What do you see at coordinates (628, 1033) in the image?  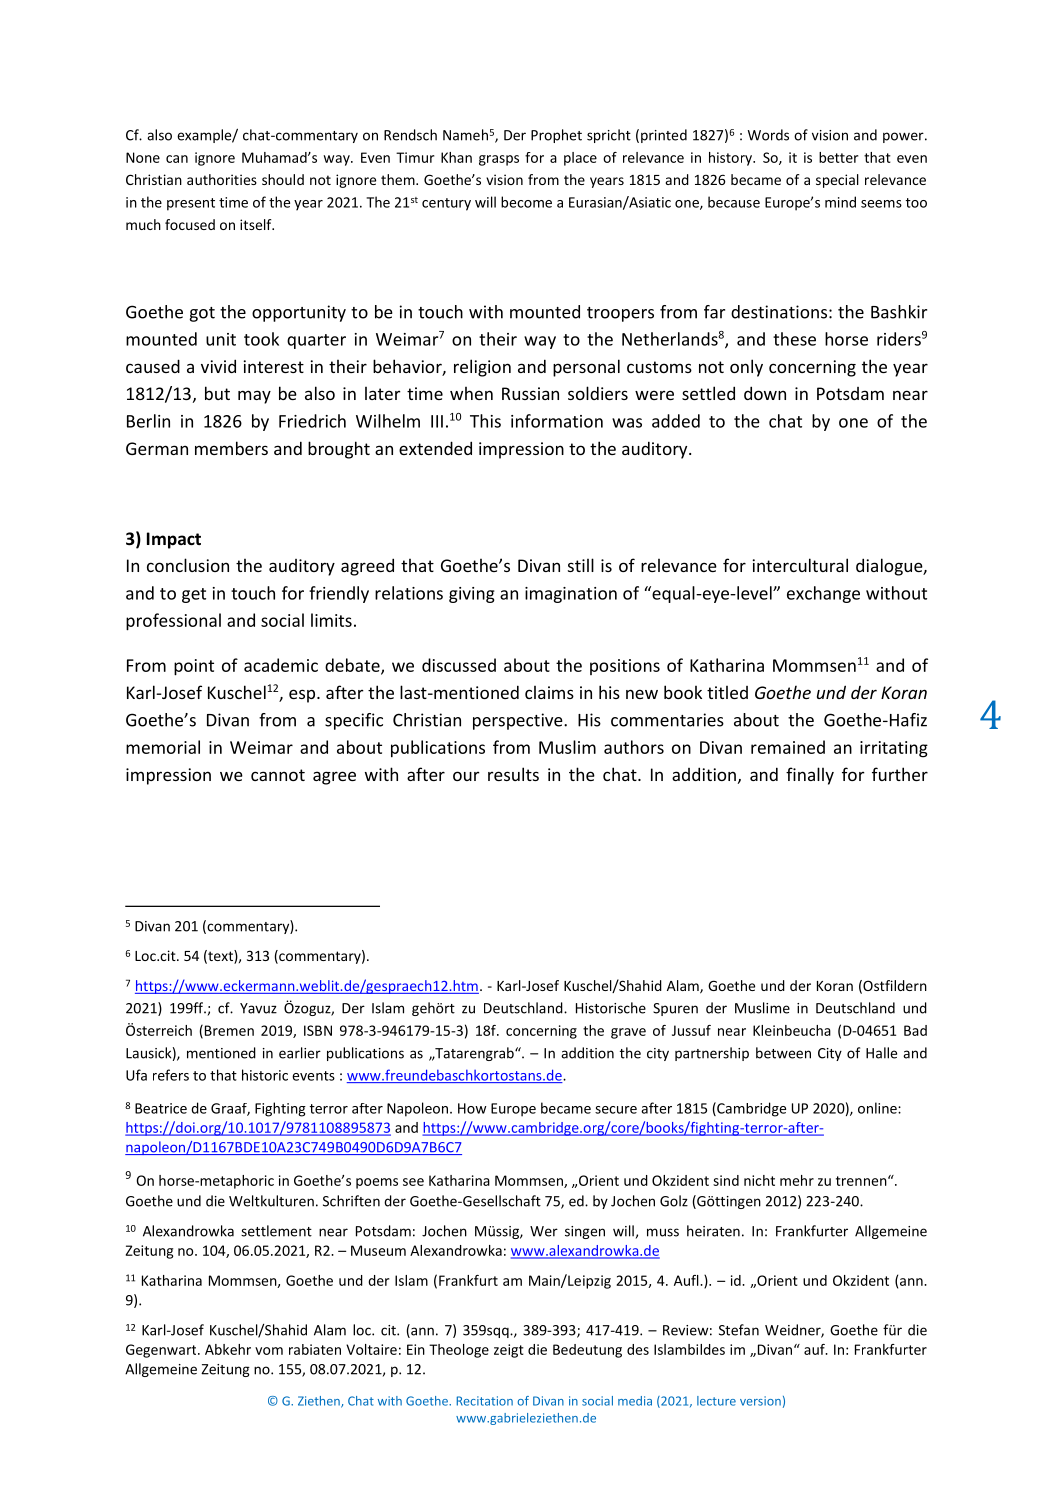 I see `grave` at bounding box center [628, 1033].
